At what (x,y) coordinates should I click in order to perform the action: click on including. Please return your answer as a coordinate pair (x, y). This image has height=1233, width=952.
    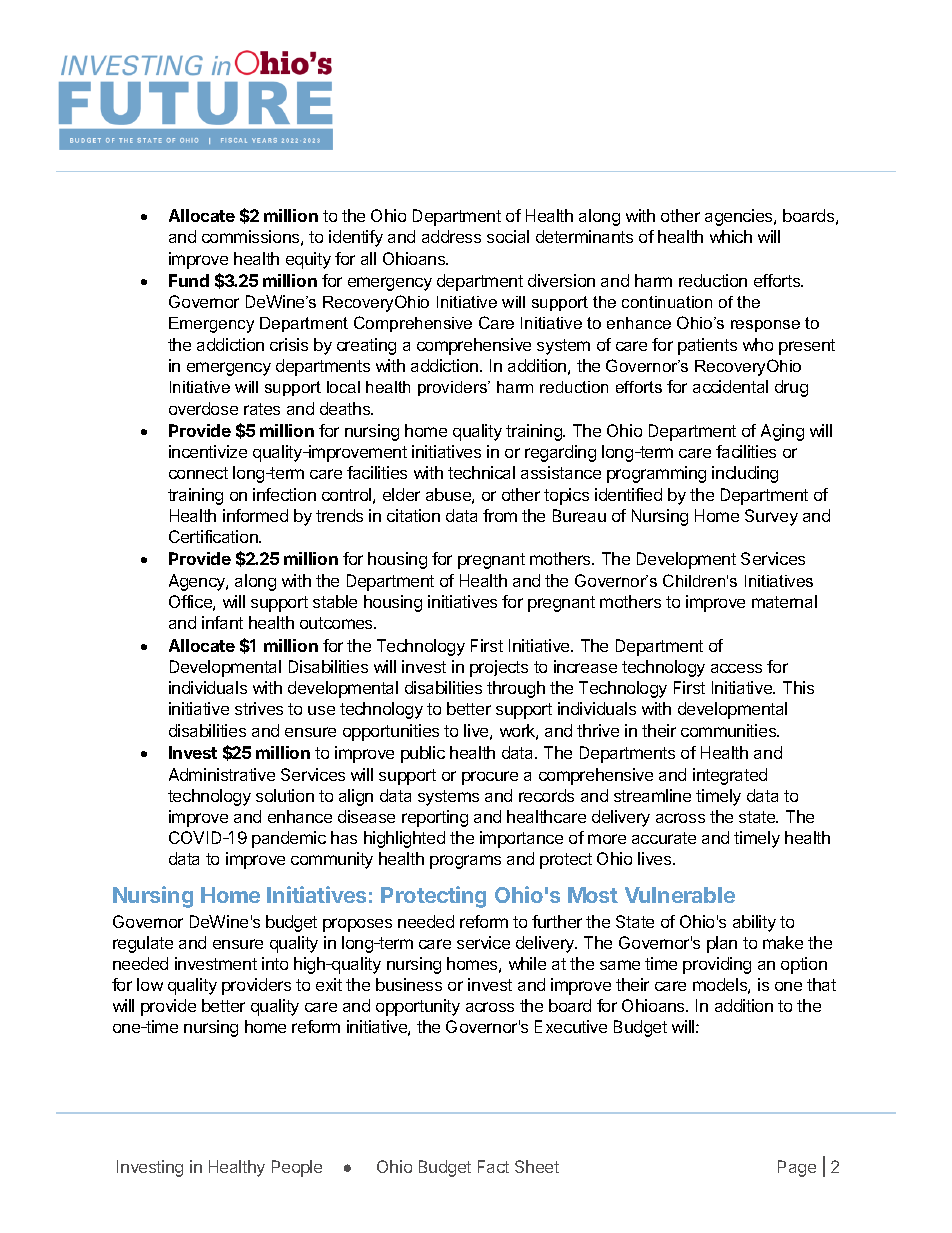
    Looking at the image, I should click on (745, 474).
